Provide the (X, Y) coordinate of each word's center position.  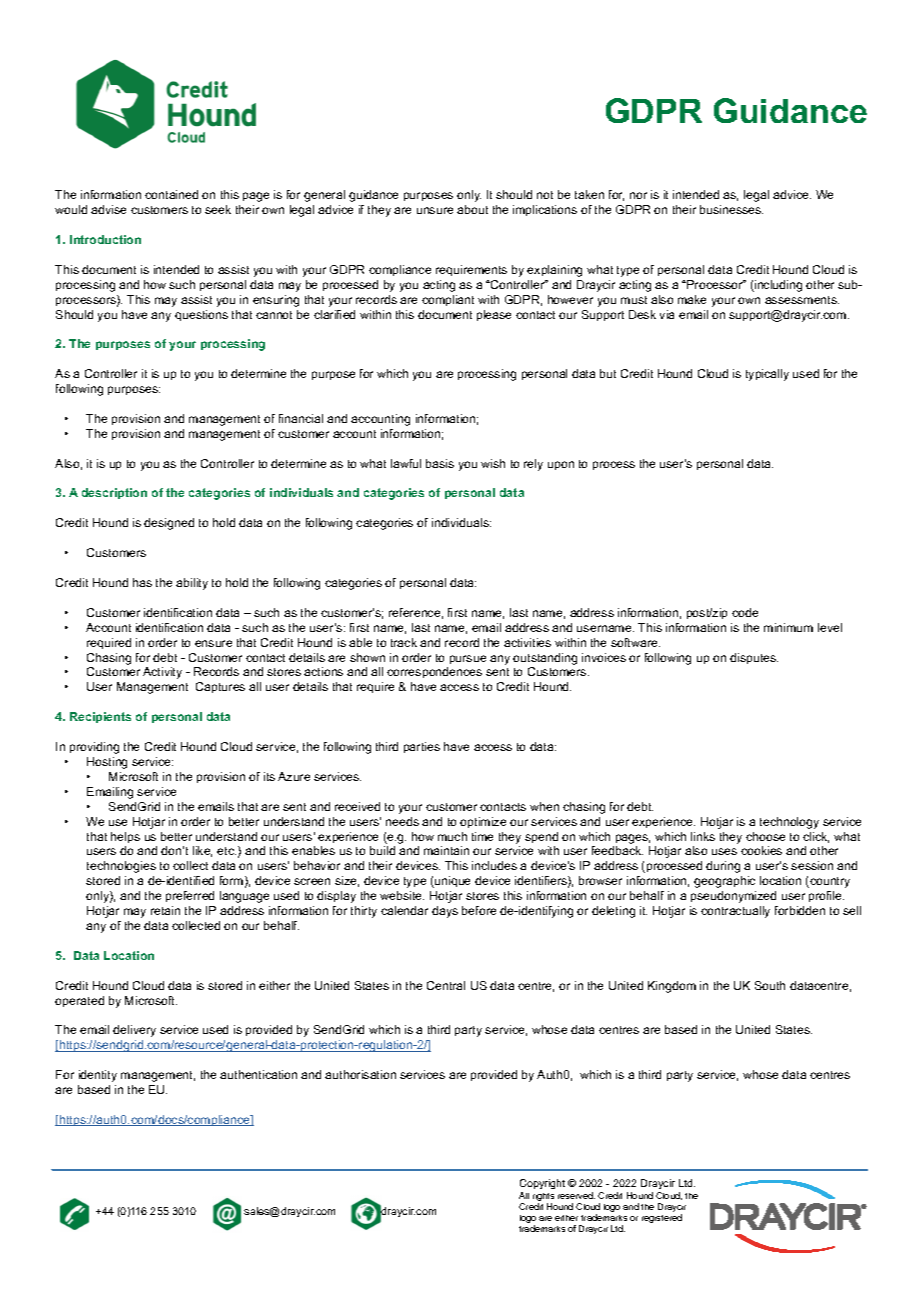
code (745, 612)
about (472, 209)
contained (171, 194)
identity (98, 1076)
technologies (121, 867)
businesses (731, 209)
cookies (761, 850)
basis (440, 463)
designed (169, 524)
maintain (446, 850)
